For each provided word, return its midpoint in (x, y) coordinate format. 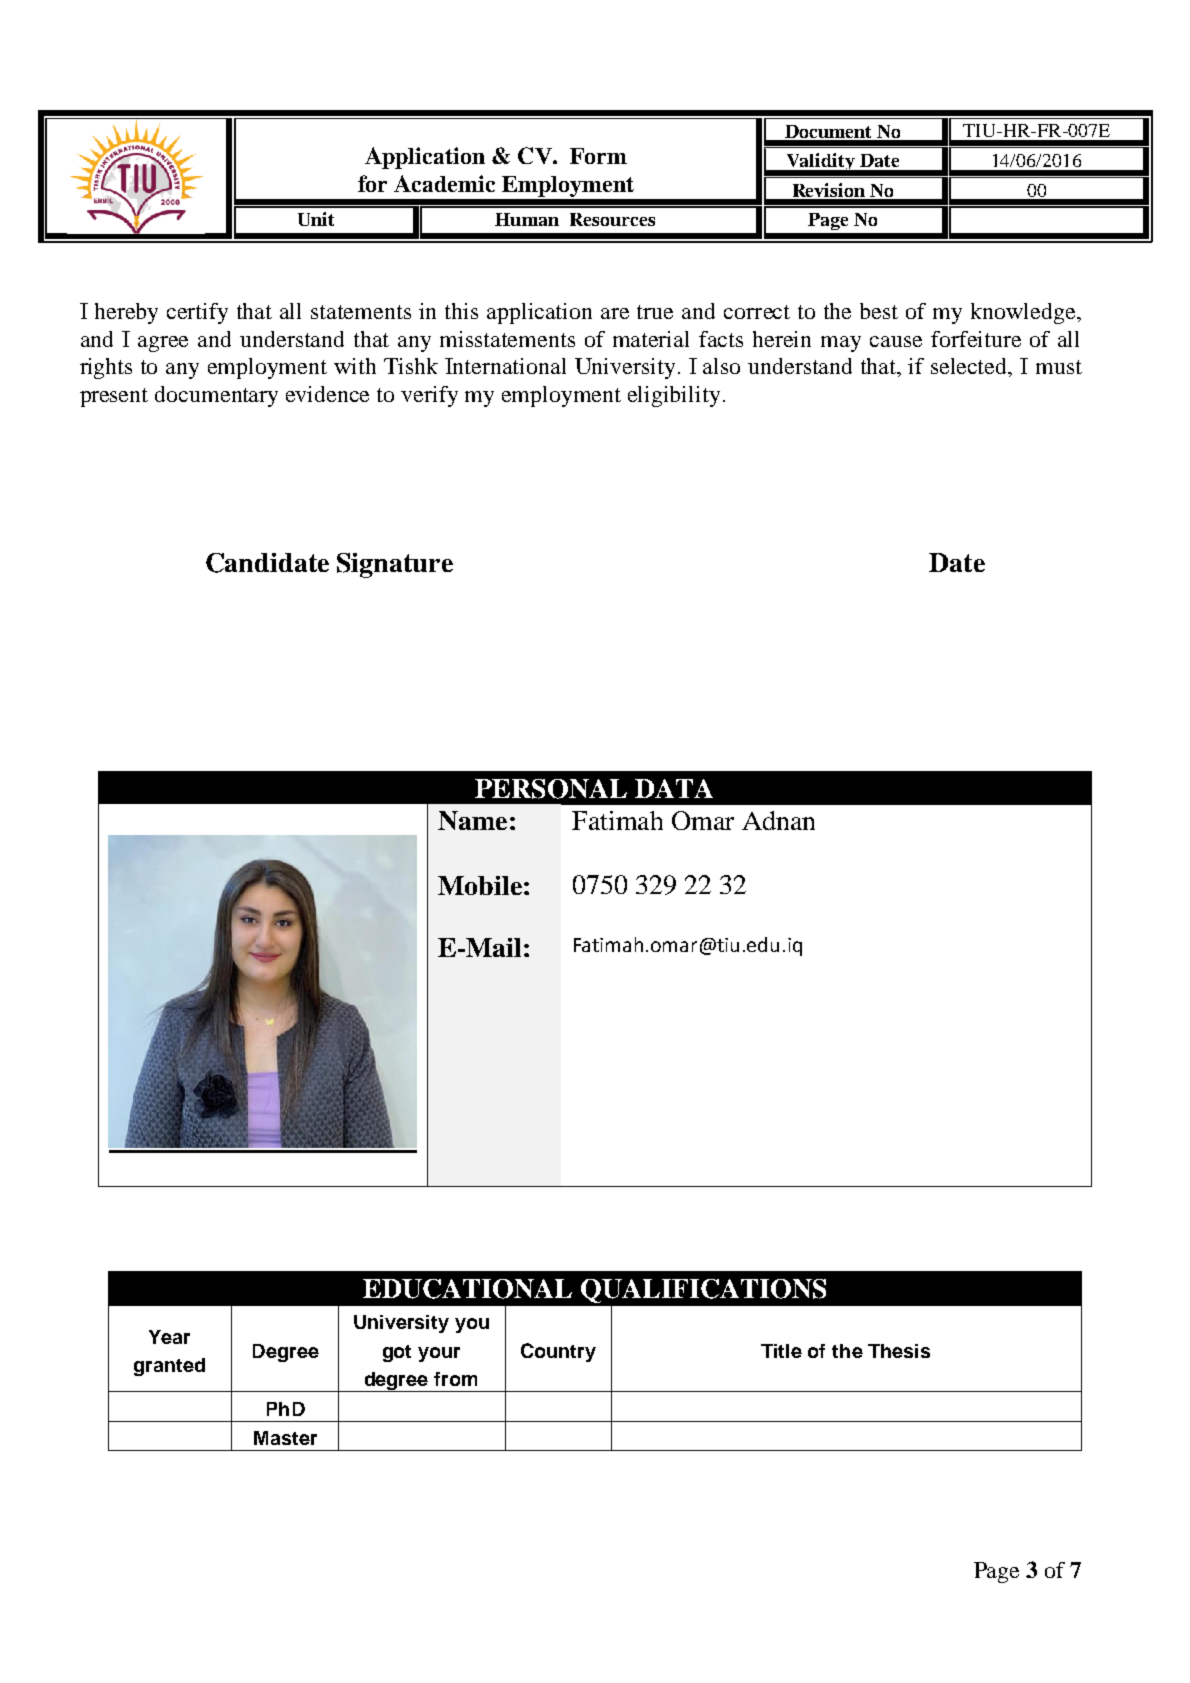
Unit (316, 219)
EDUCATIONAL (467, 1289)
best (879, 311)
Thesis (899, 1351)
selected (970, 367)
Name (472, 820)
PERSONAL (551, 789)
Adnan (778, 820)
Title (781, 1351)
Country (558, 1352)
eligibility (674, 396)
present (114, 397)
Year (169, 1337)
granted (169, 1367)
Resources (612, 219)
